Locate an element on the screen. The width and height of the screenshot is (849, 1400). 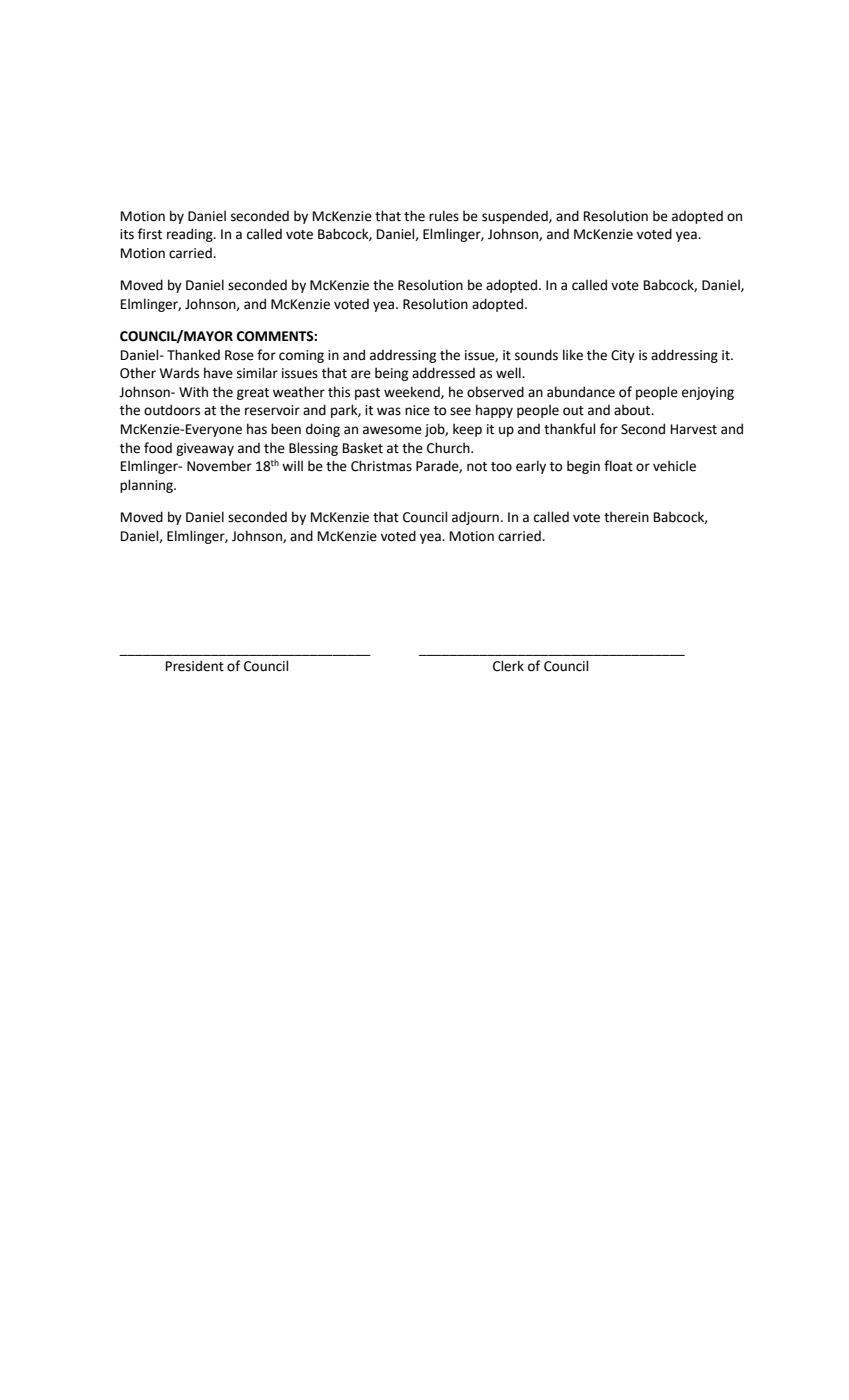
Christmas is located at coordinates (381, 466).
